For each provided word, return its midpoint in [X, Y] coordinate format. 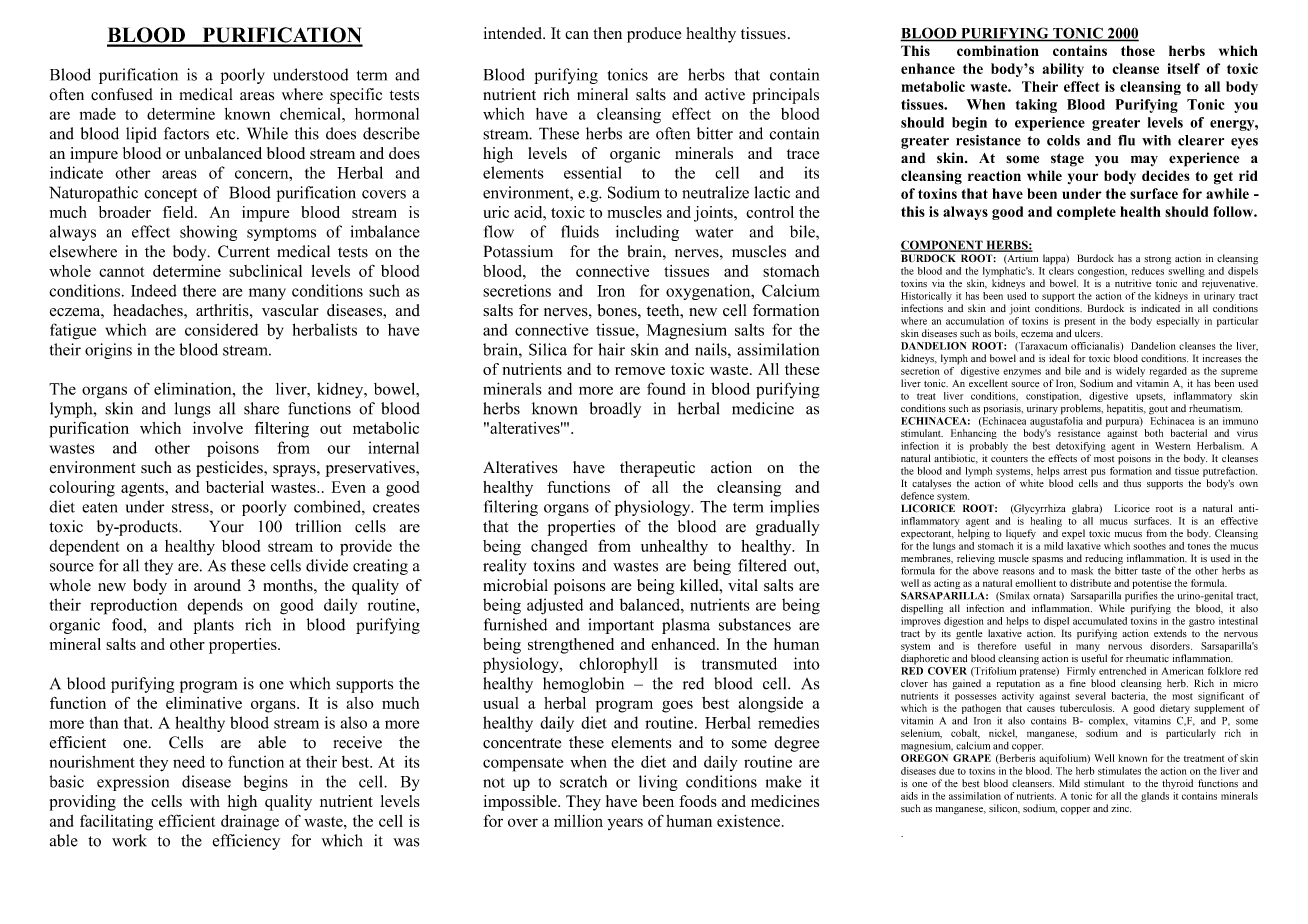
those [1138, 50]
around [217, 585]
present [1080, 322]
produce [654, 35]
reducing [1104, 559]
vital [743, 585]
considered [221, 329]
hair [611, 349]
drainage [250, 823]
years [625, 824]
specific [356, 96]
